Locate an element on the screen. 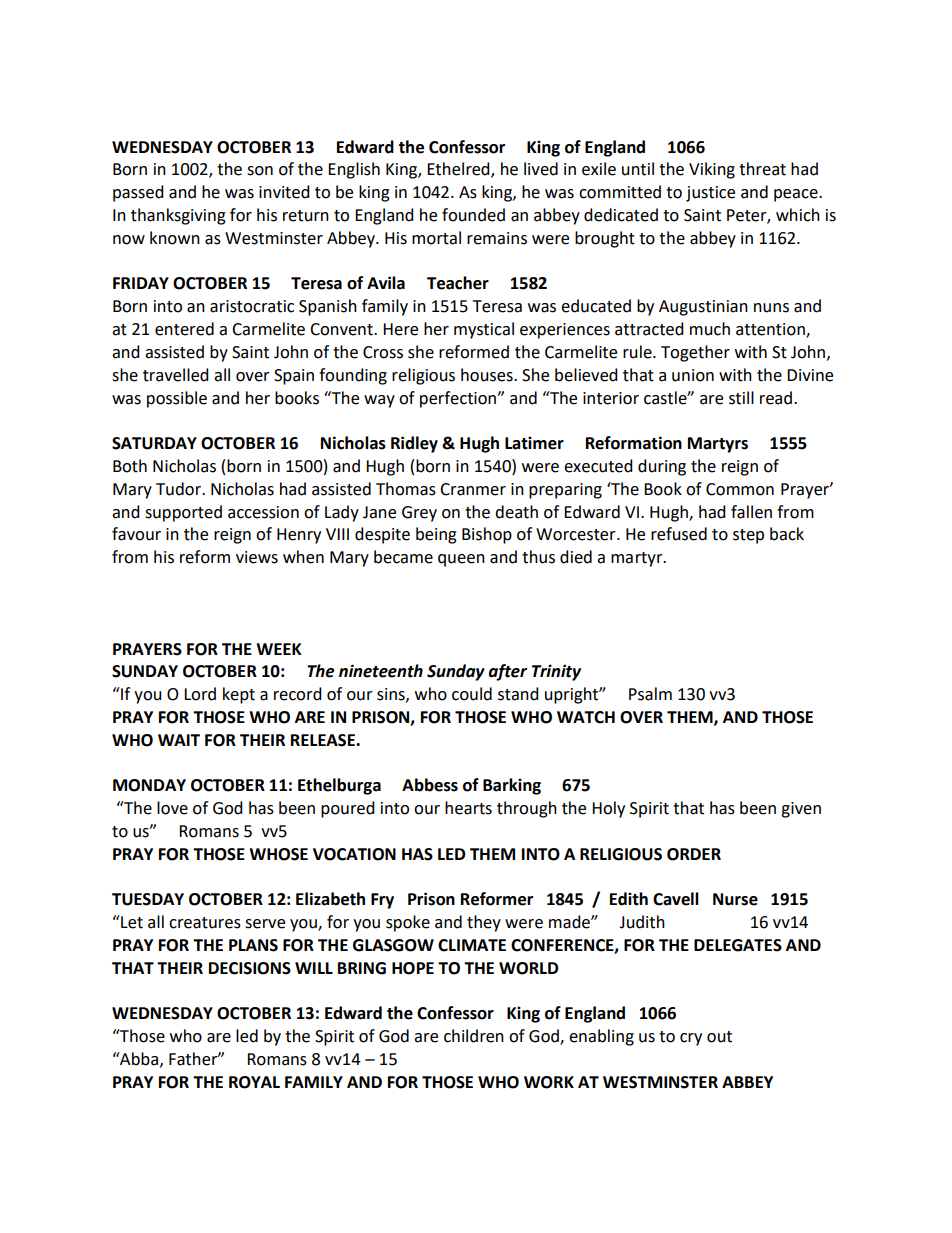  justice is located at coordinates (710, 194).
